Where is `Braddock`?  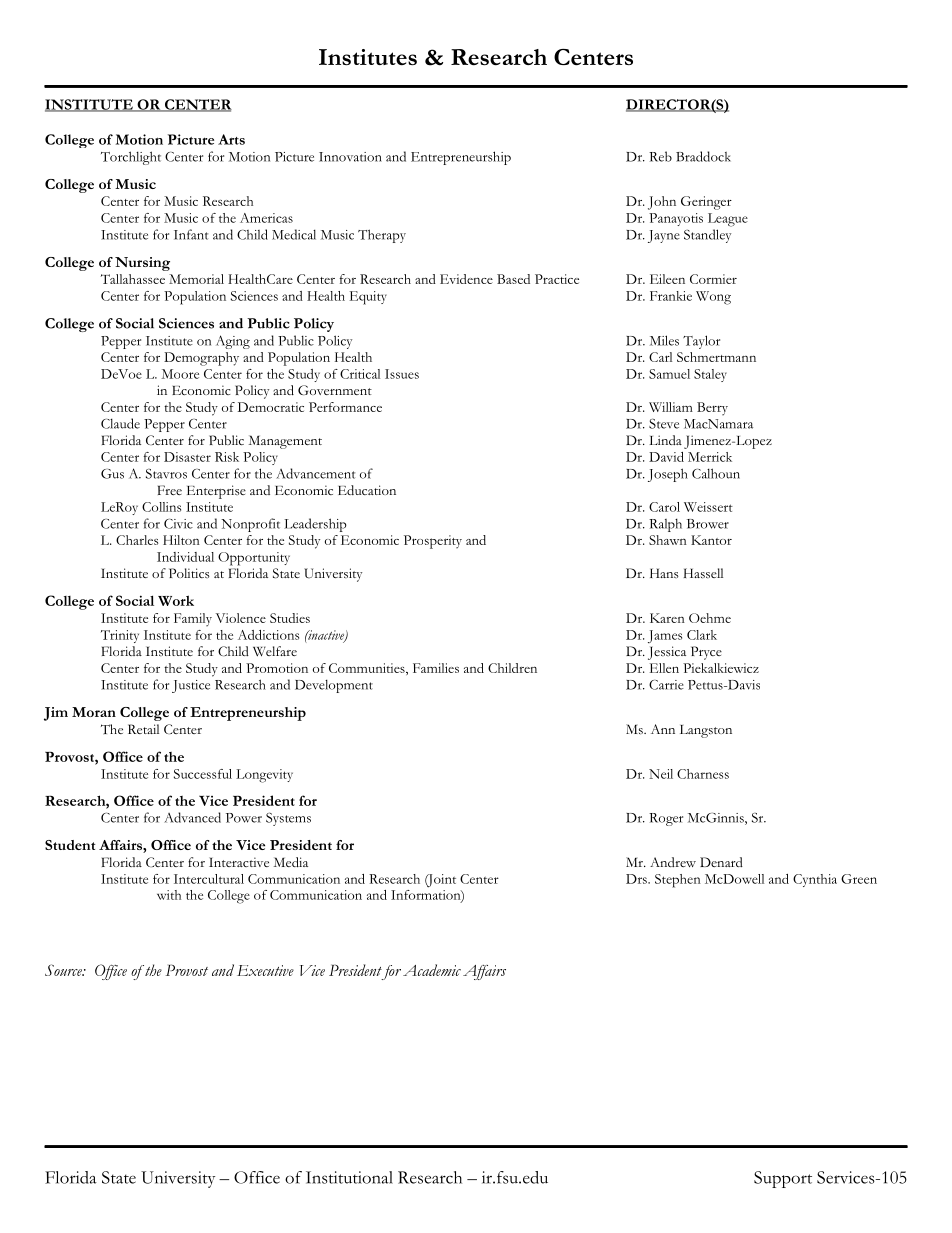 Braddock is located at coordinates (703, 156).
